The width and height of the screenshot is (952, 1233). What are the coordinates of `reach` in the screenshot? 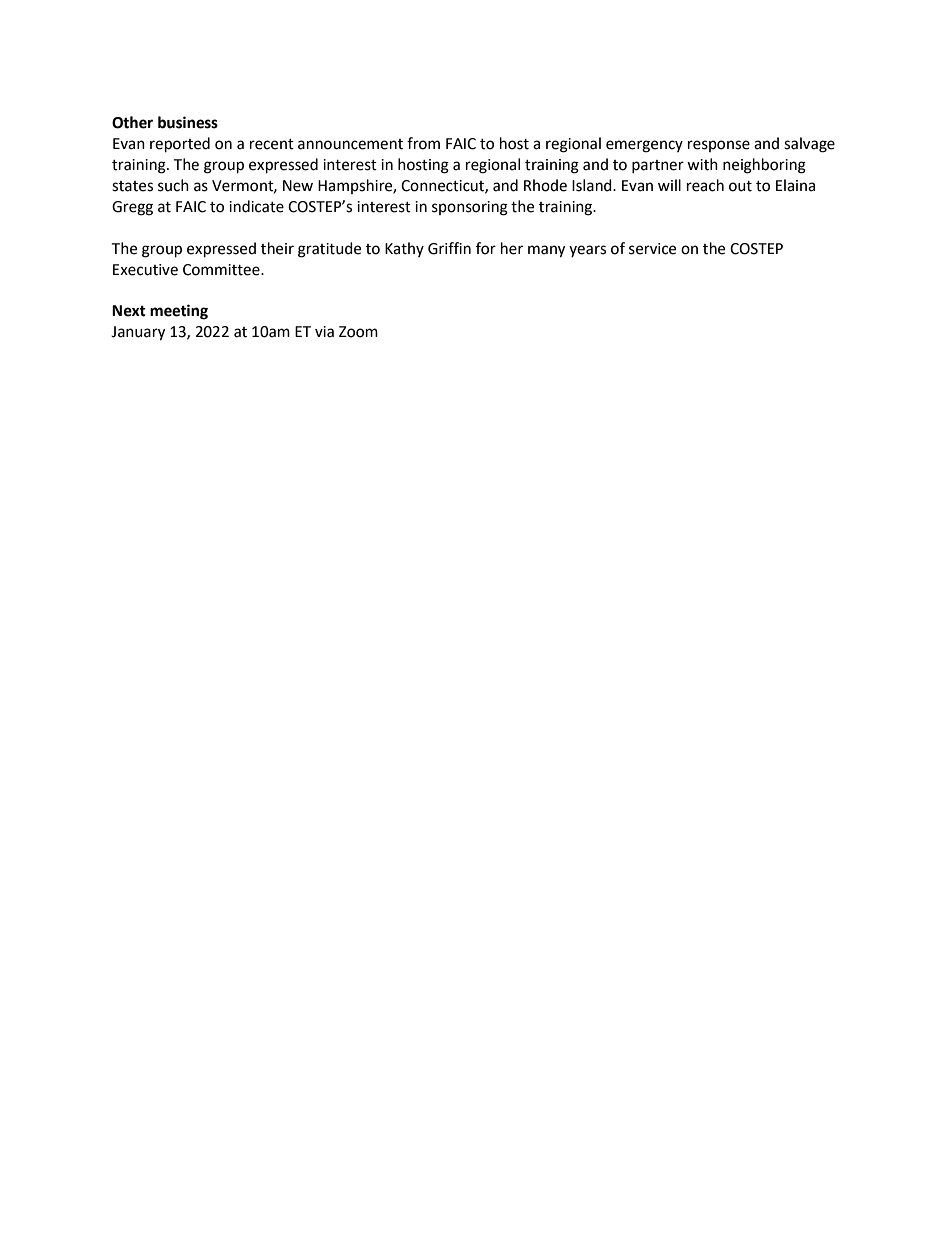 It's located at (705, 185).
